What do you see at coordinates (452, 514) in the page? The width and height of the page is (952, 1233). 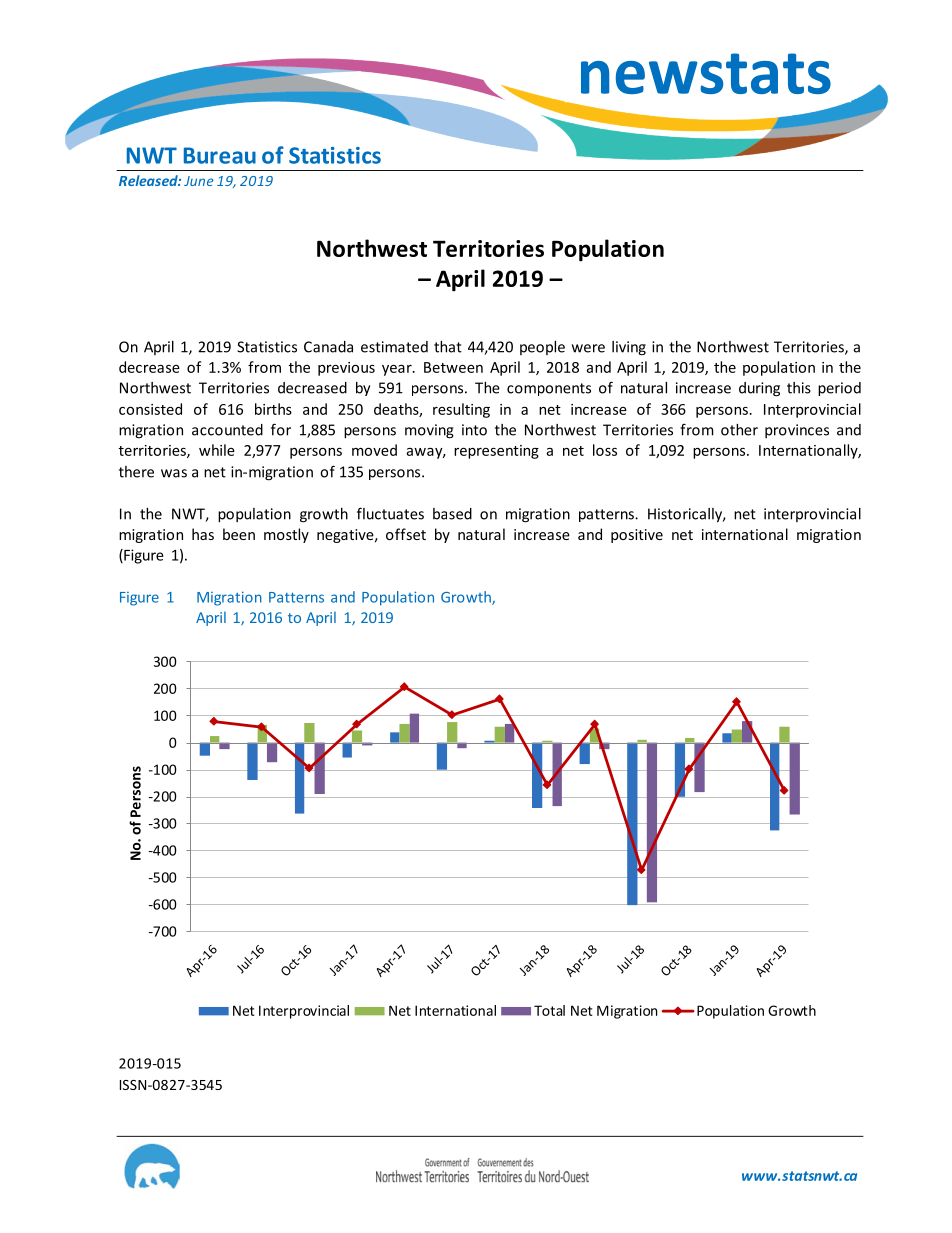 I see `based` at bounding box center [452, 514].
